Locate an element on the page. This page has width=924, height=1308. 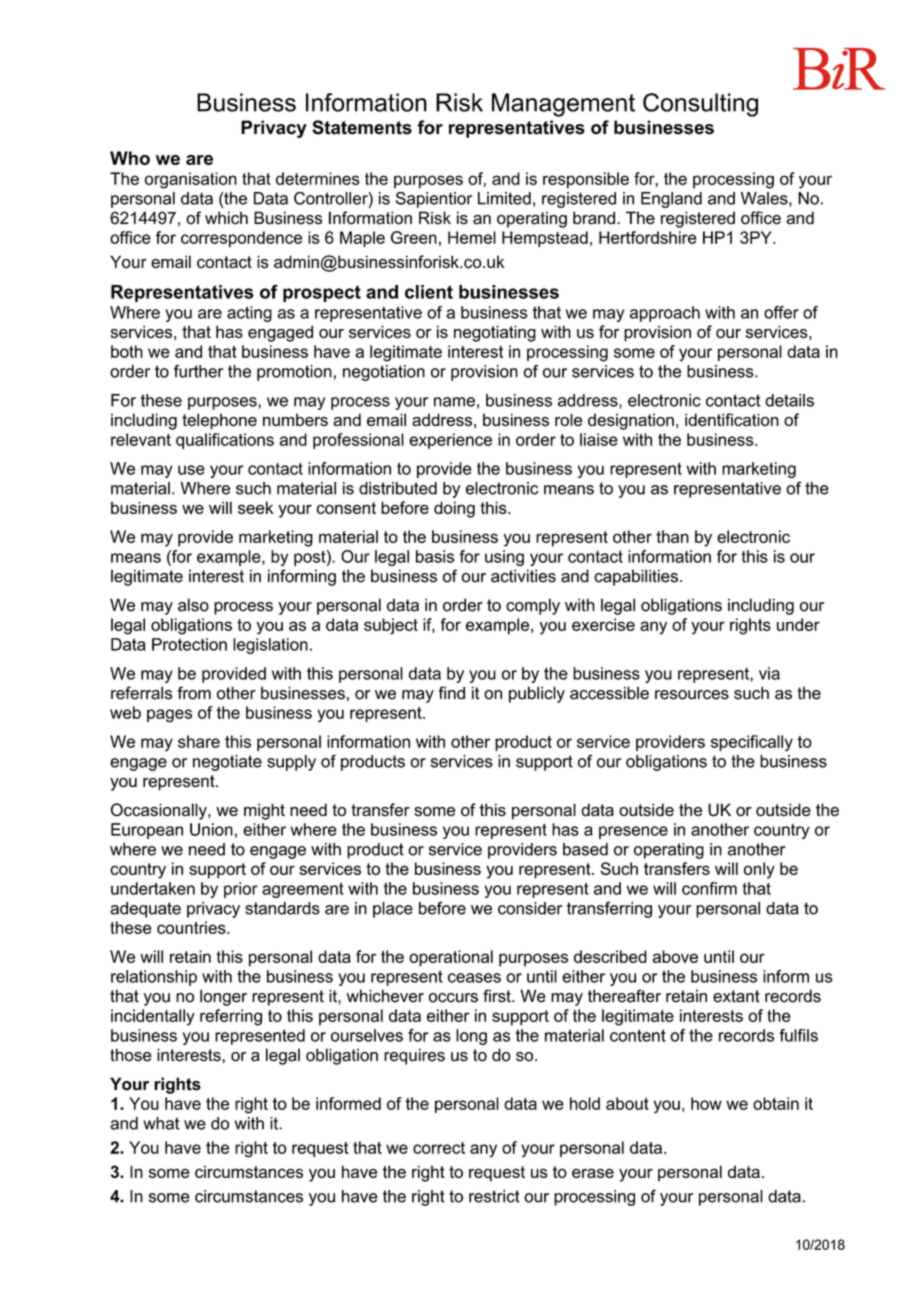
consider is located at coordinates (530, 908).
